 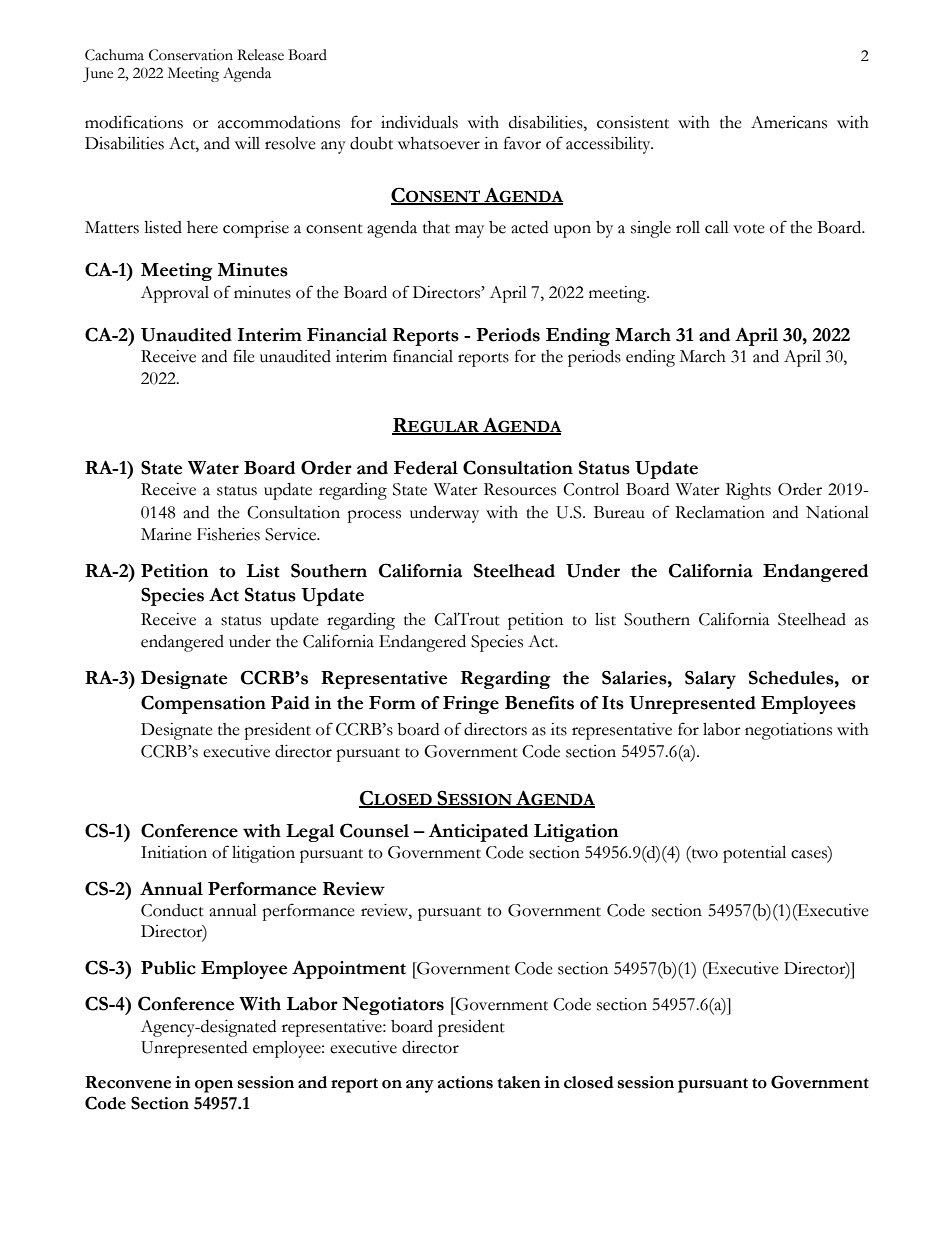 I want to click on Americans, so click(x=789, y=122).
